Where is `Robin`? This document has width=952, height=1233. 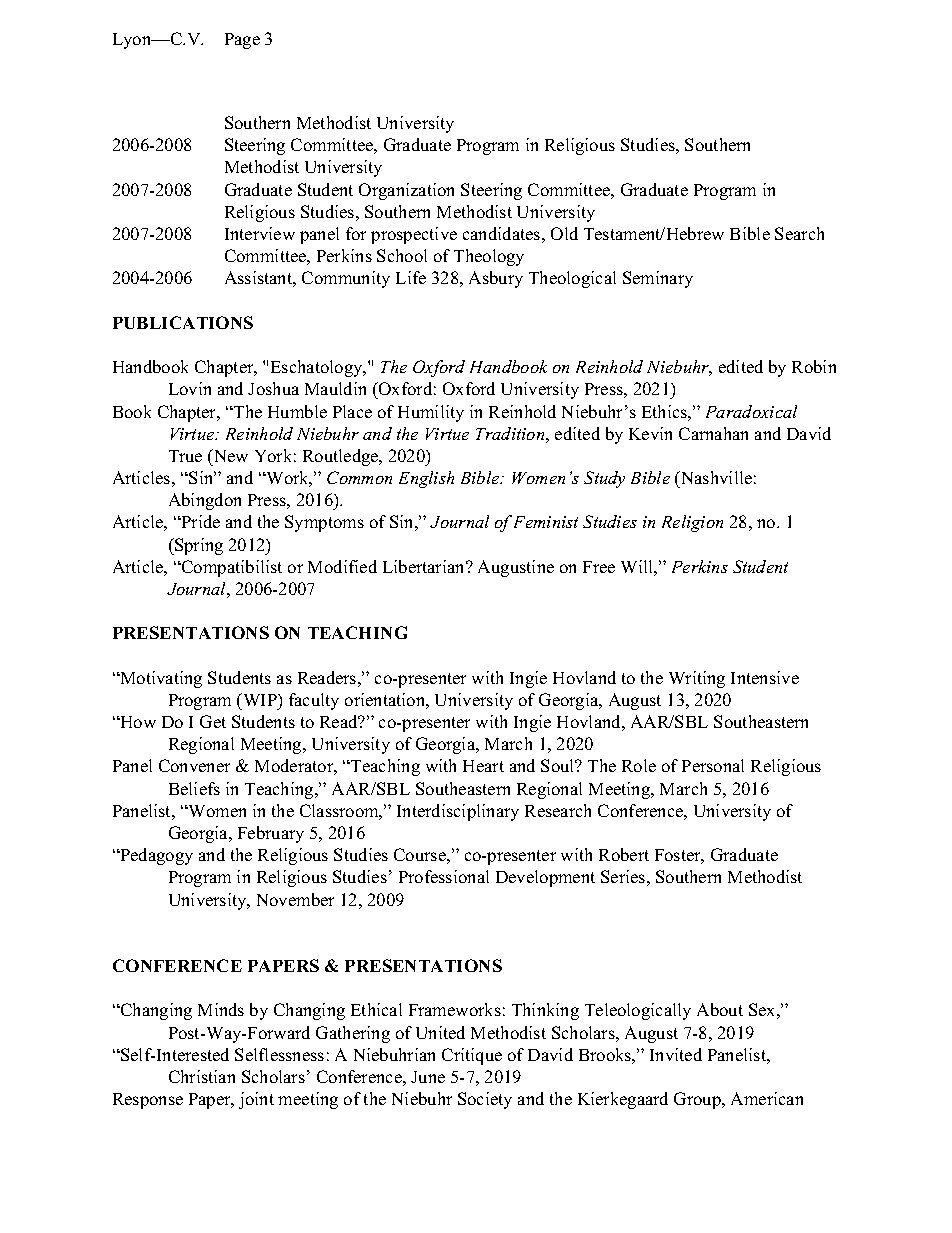
Robin is located at coordinates (814, 366).
